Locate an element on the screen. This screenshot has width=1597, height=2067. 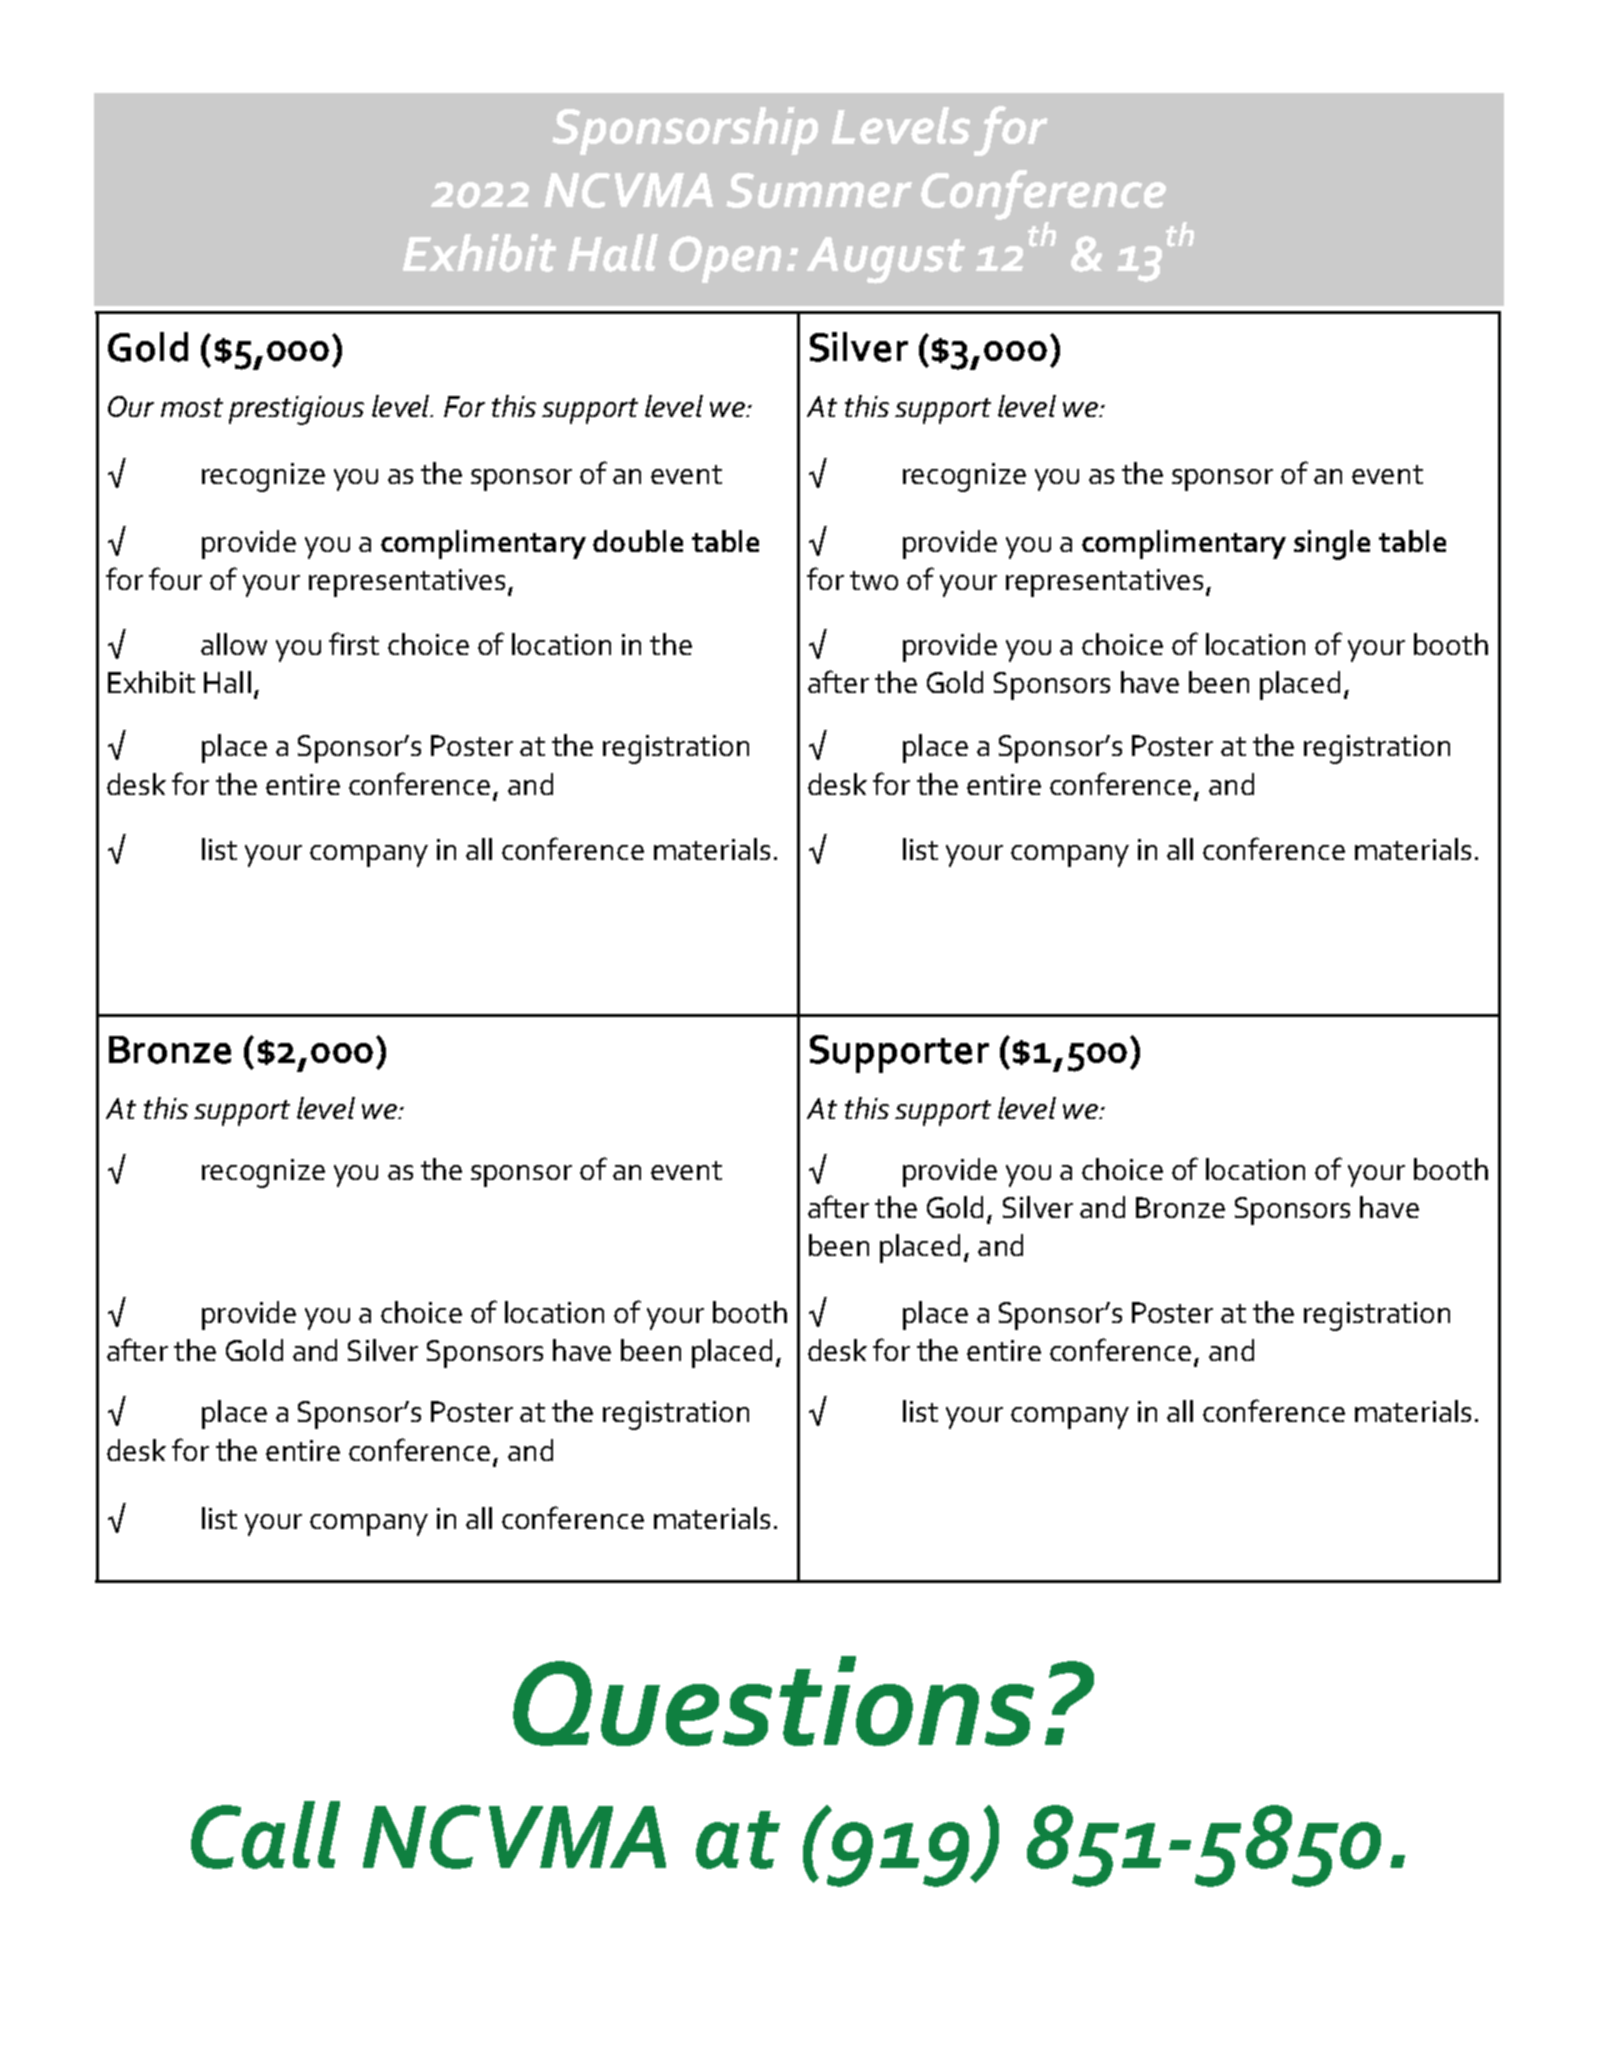
two is located at coordinates (874, 580).
